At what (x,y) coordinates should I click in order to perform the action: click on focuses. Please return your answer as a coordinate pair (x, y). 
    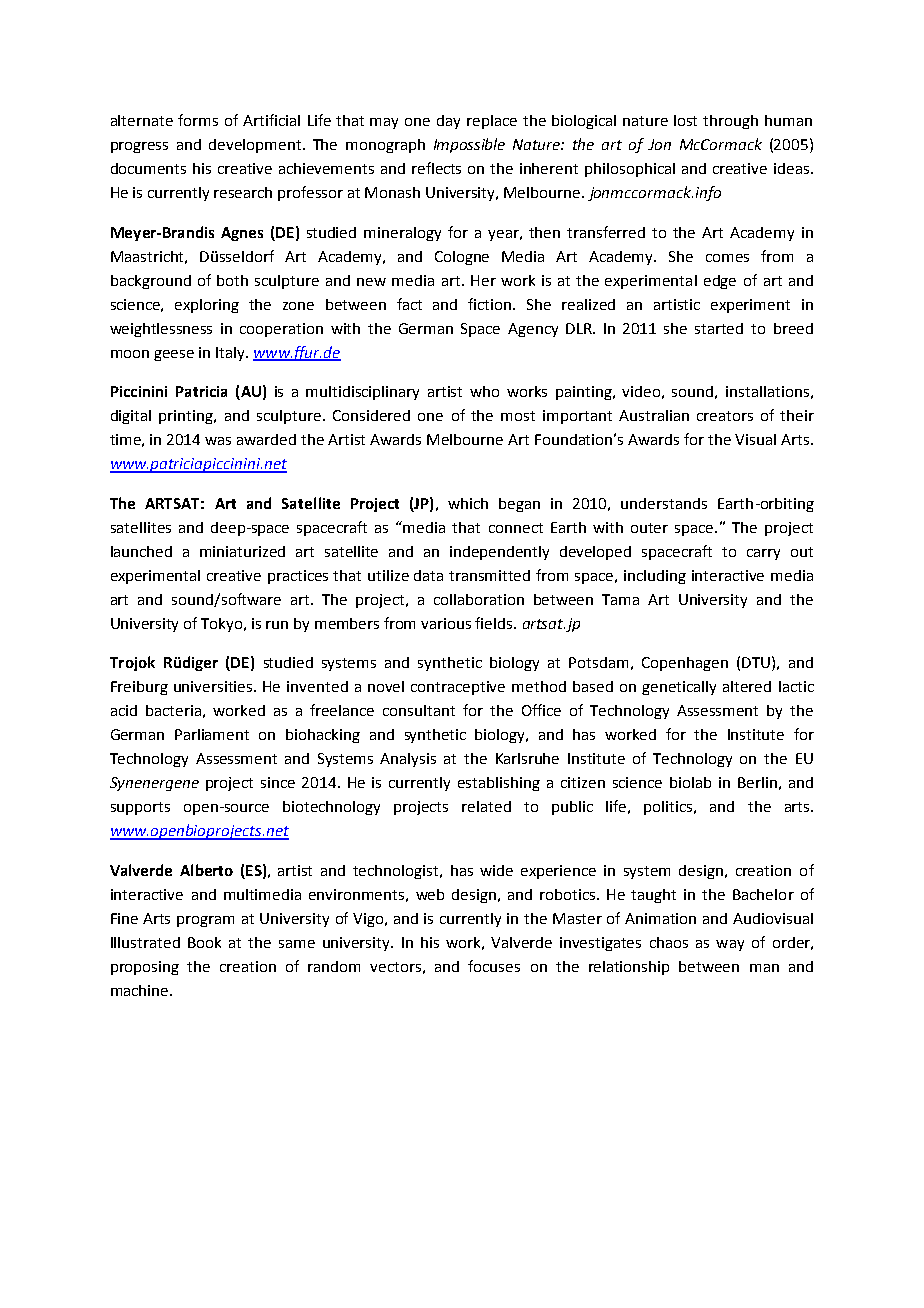
    Looking at the image, I should click on (494, 966).
